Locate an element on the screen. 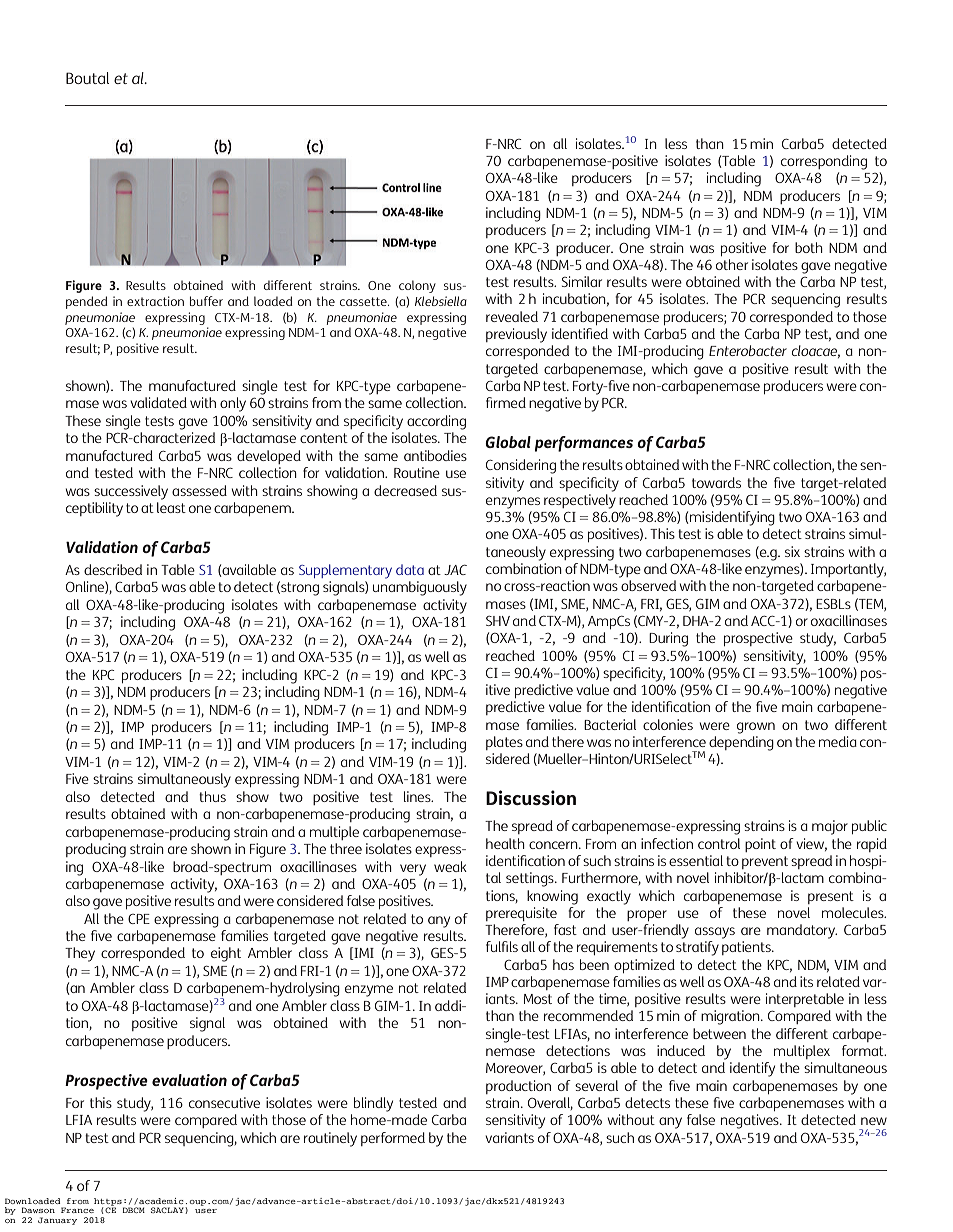  decreased is located at coordinates (405, 490).
